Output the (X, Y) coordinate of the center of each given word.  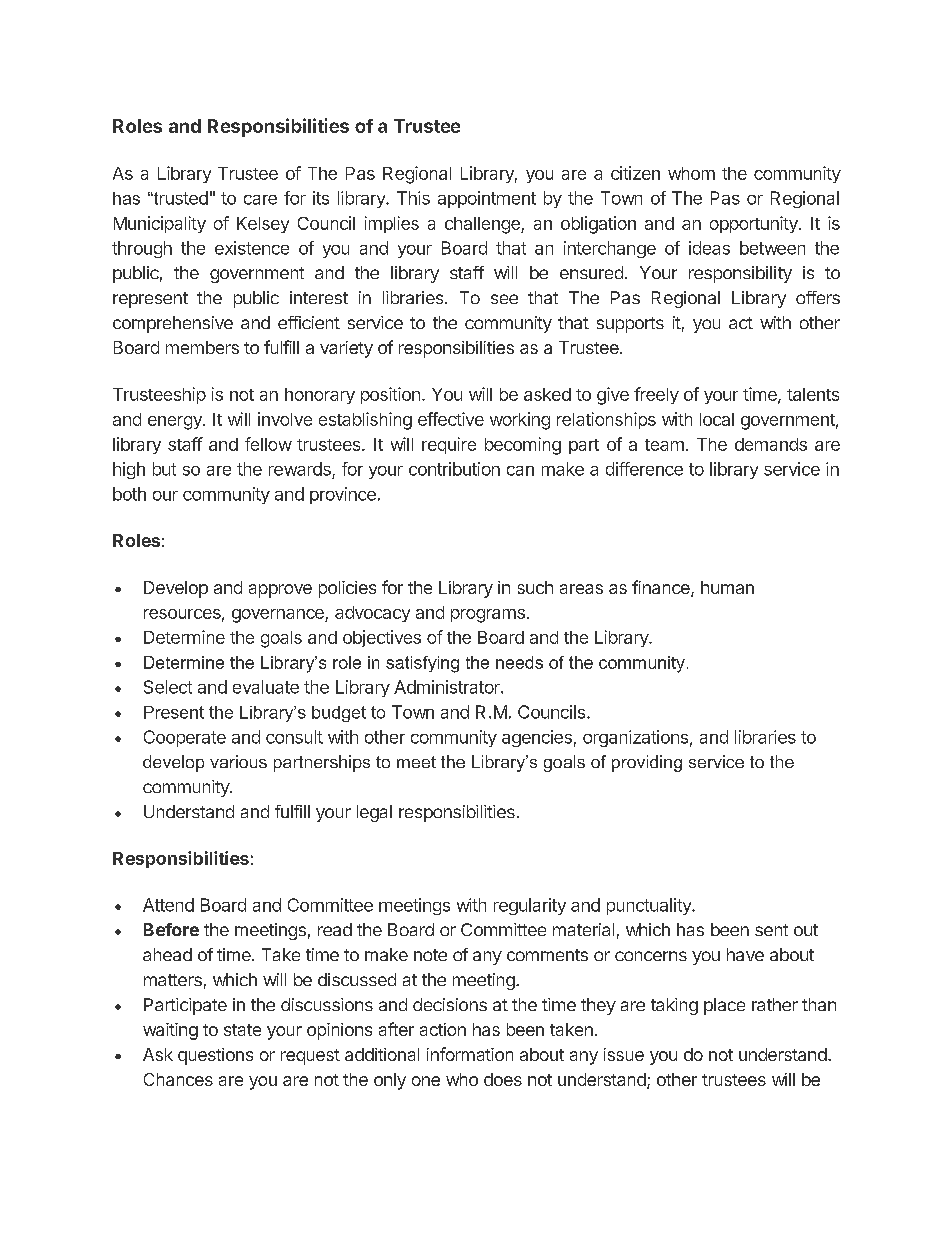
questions (215, 1056)
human (727, 587)
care (260, 200)
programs (488, 616)
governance (279, 616)
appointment (487, 199)
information (470, 1054)
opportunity (755, 224)
